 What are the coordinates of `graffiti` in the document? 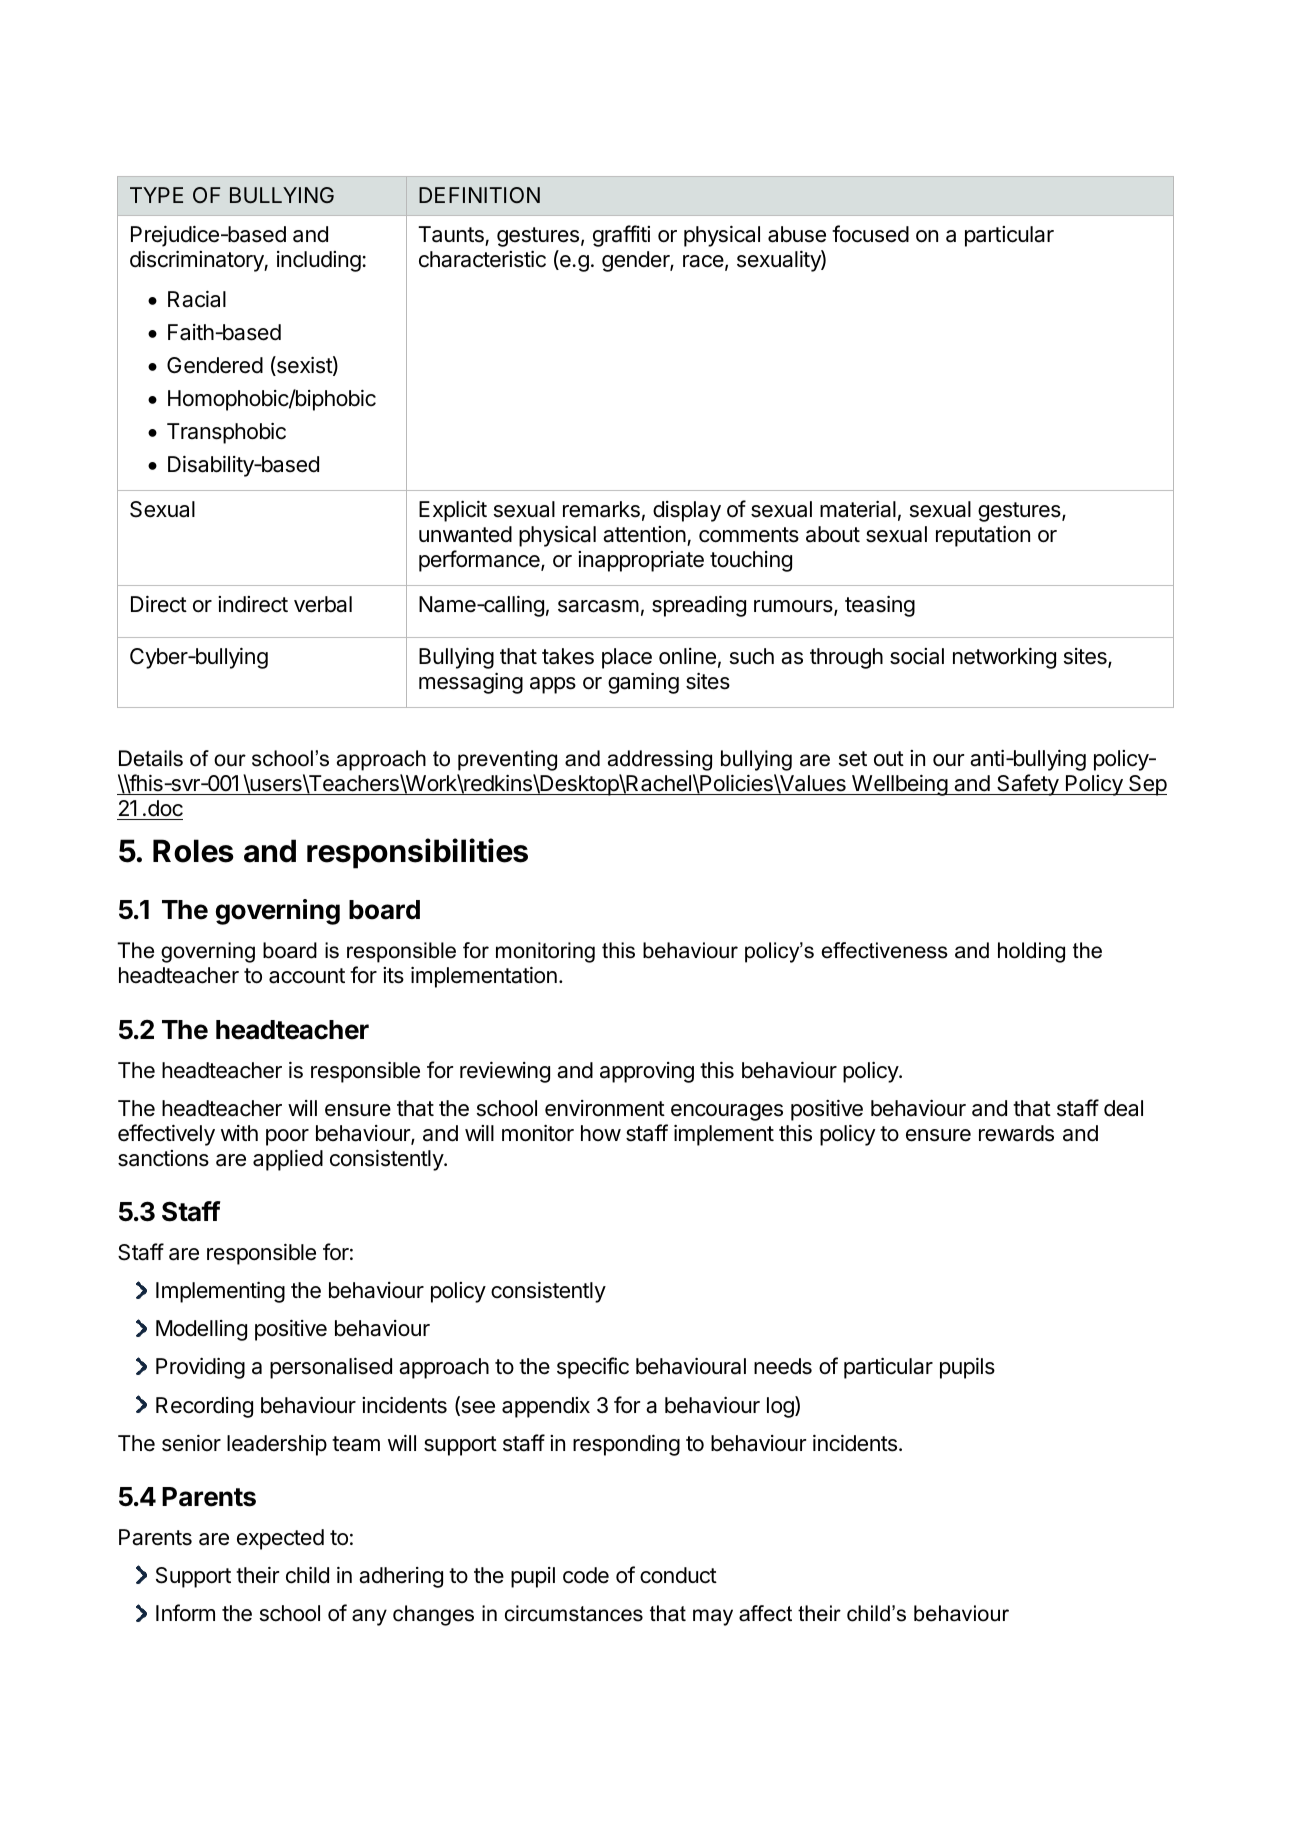 It's located at (621, 236).
